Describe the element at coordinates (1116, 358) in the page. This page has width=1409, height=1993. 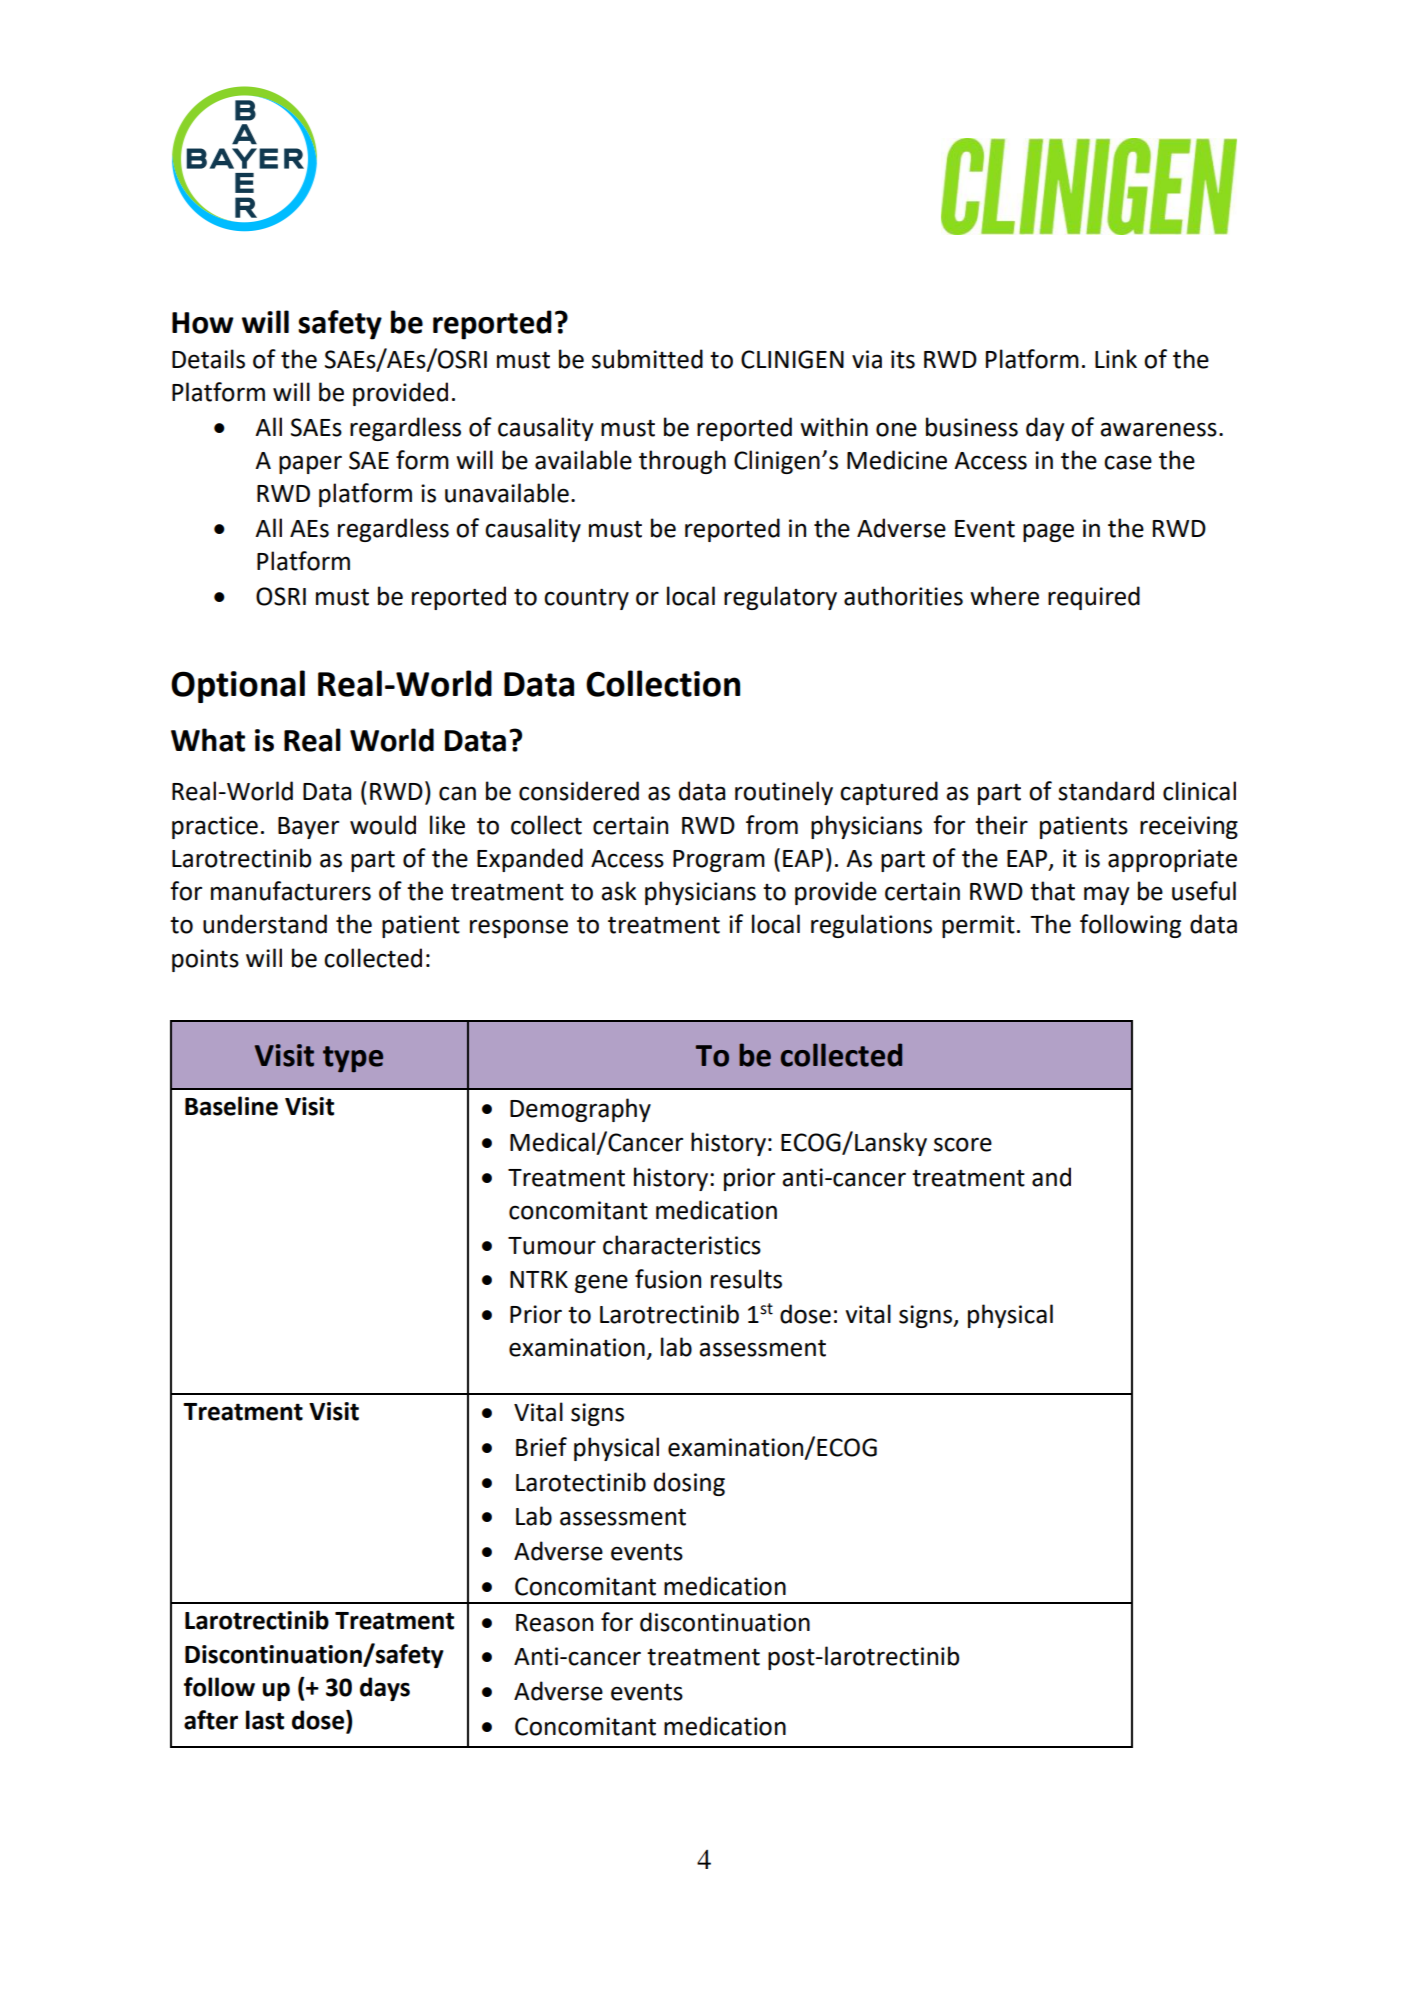
I see `Link` at that location.
